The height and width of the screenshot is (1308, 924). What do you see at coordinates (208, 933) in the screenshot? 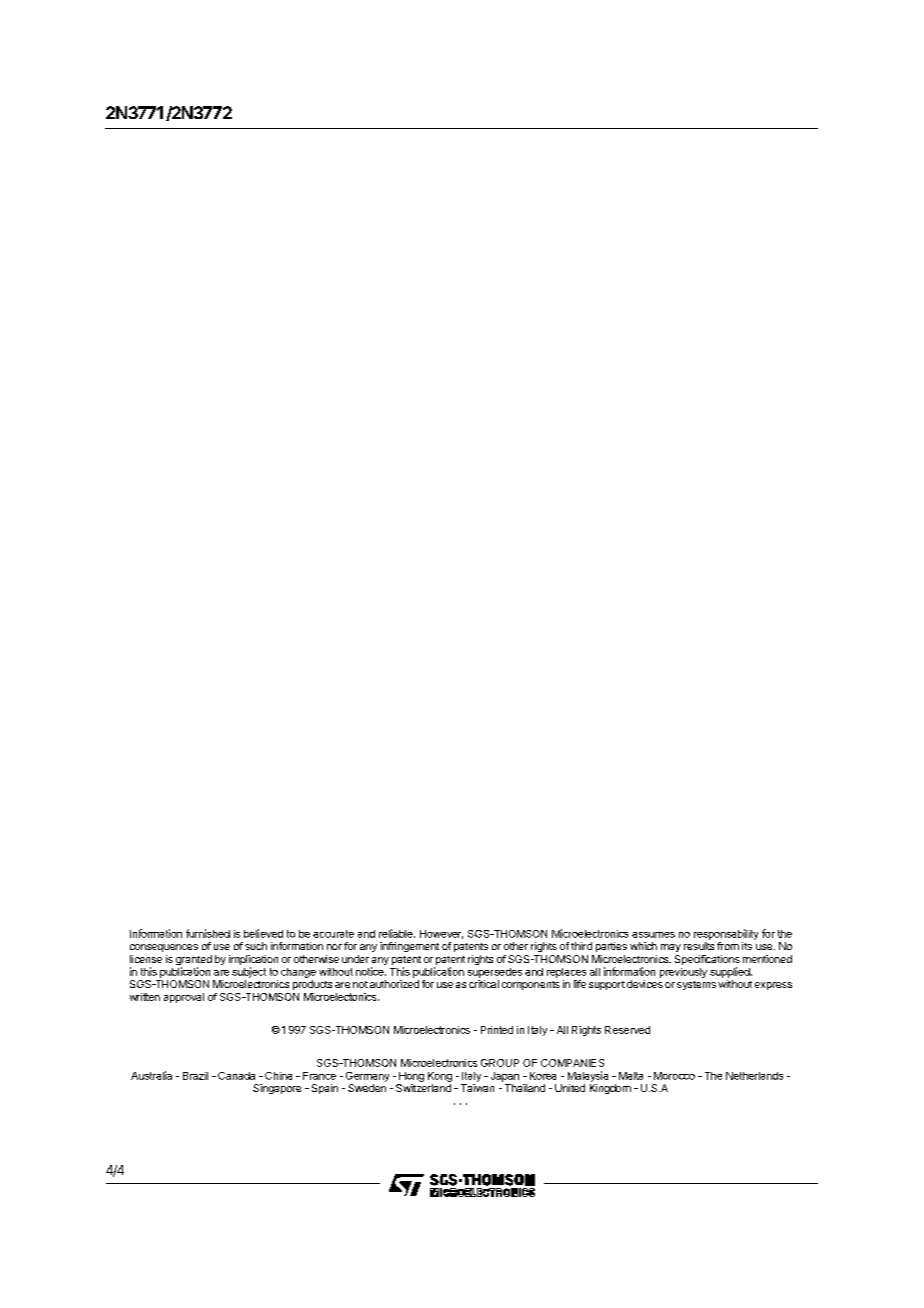
I see `furnished` at bounding box center [208, 933].
